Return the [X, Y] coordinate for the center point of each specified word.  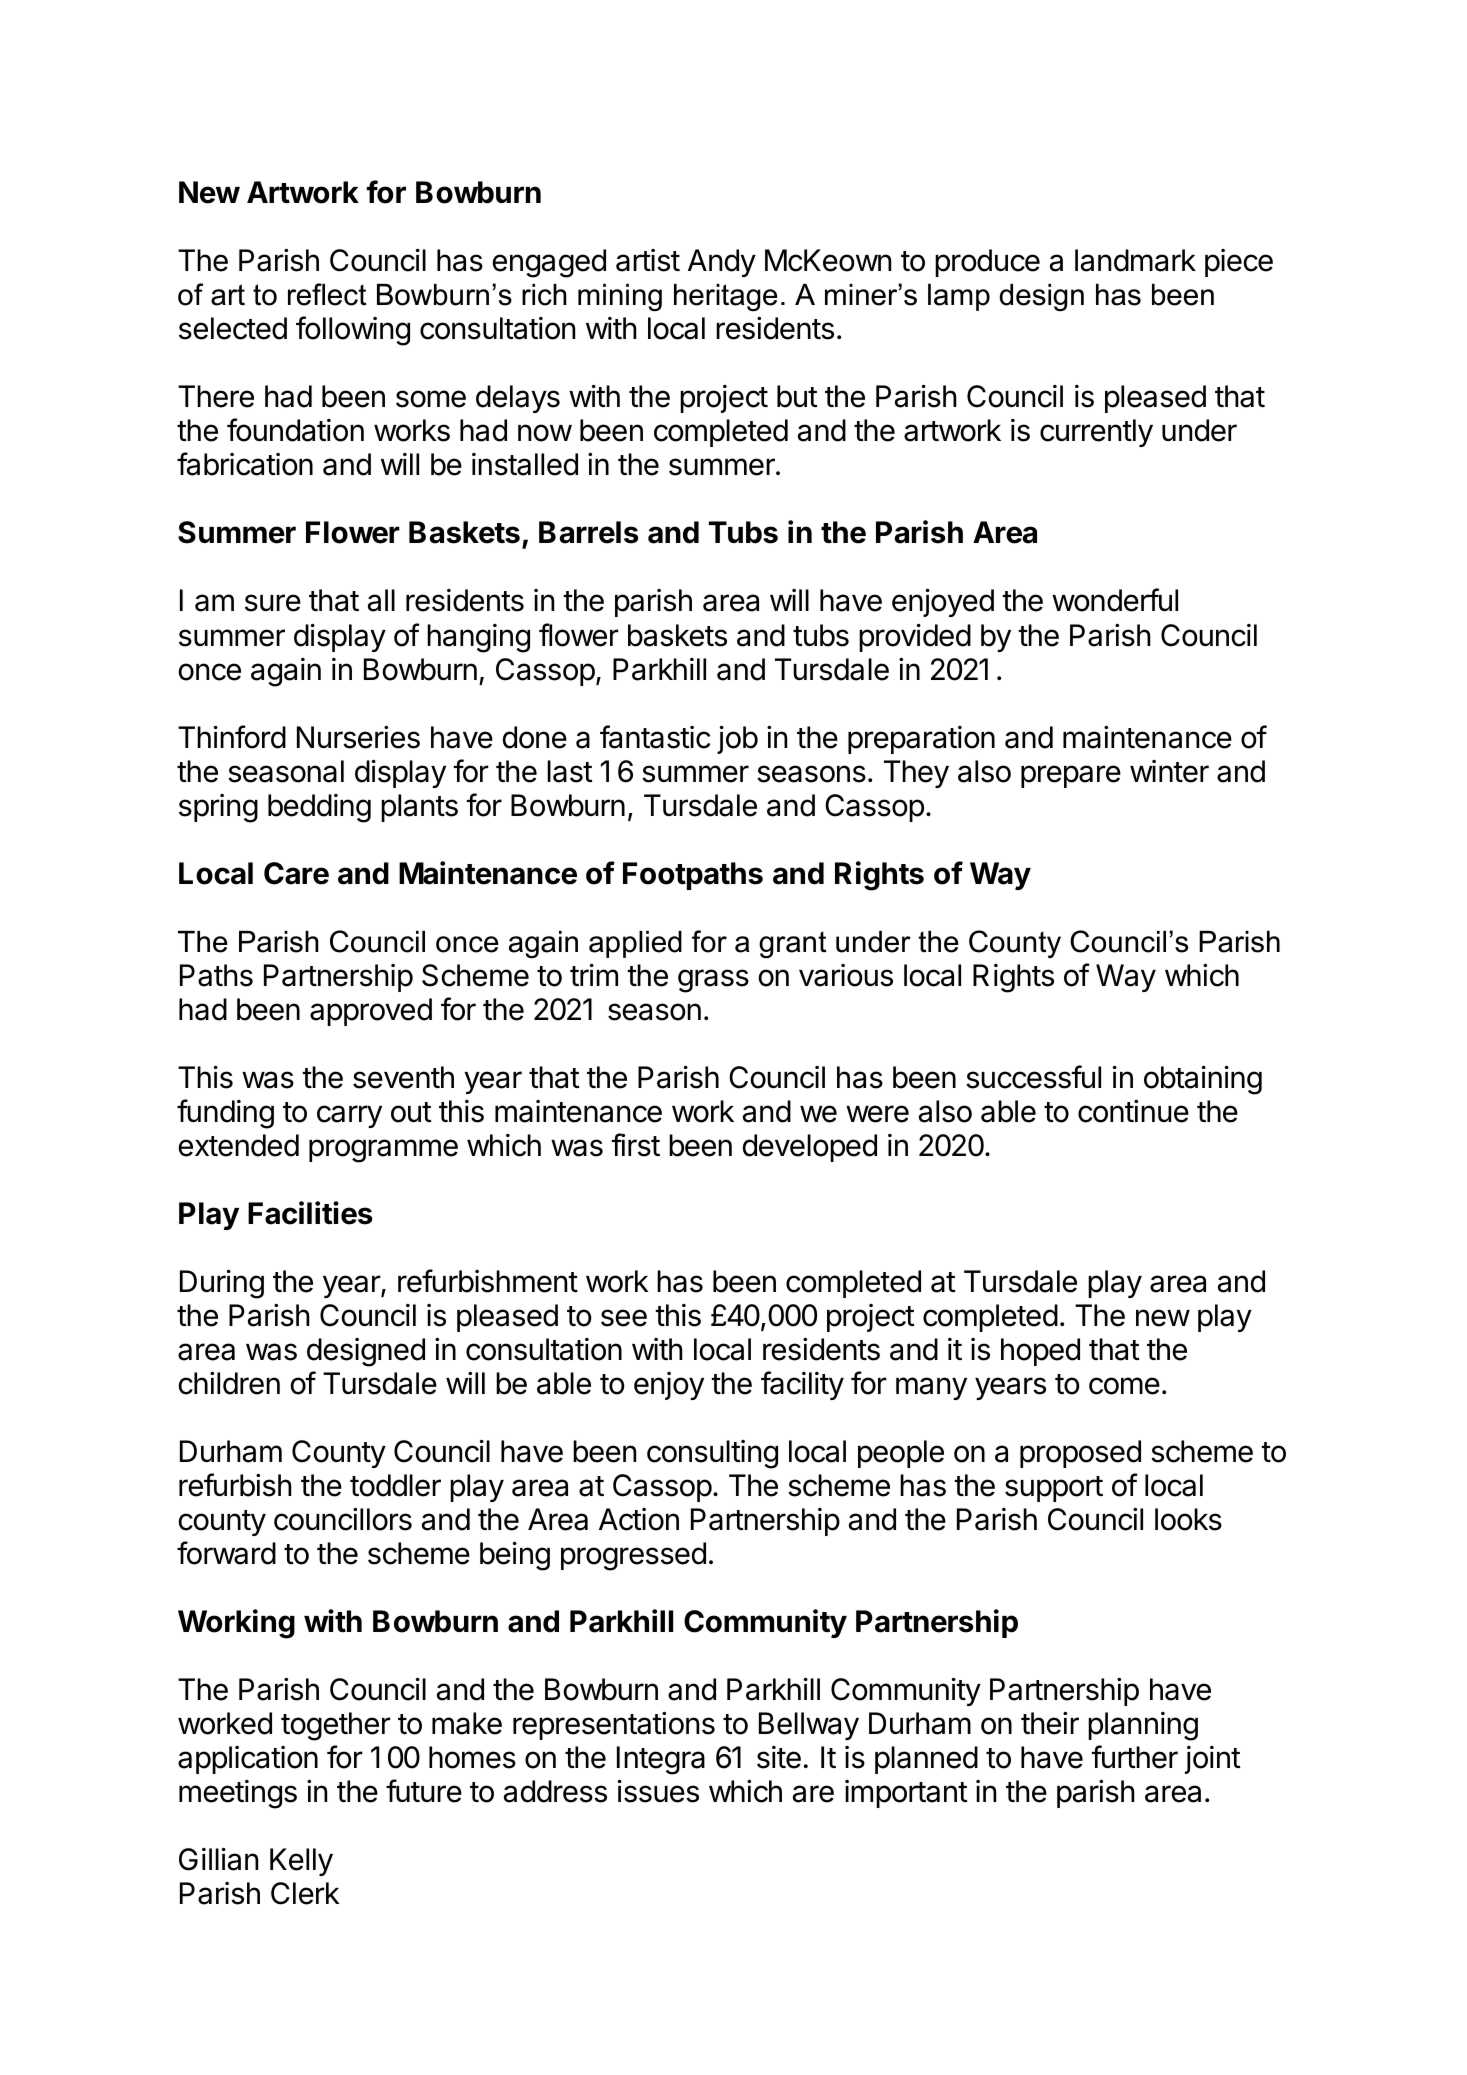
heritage [726, 297]
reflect [327, 294]
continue [1133, 1111]
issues [658, 1791]
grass [713, 981]
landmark [1135, 260]
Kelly [301, 1862]
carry [349, 1116]
